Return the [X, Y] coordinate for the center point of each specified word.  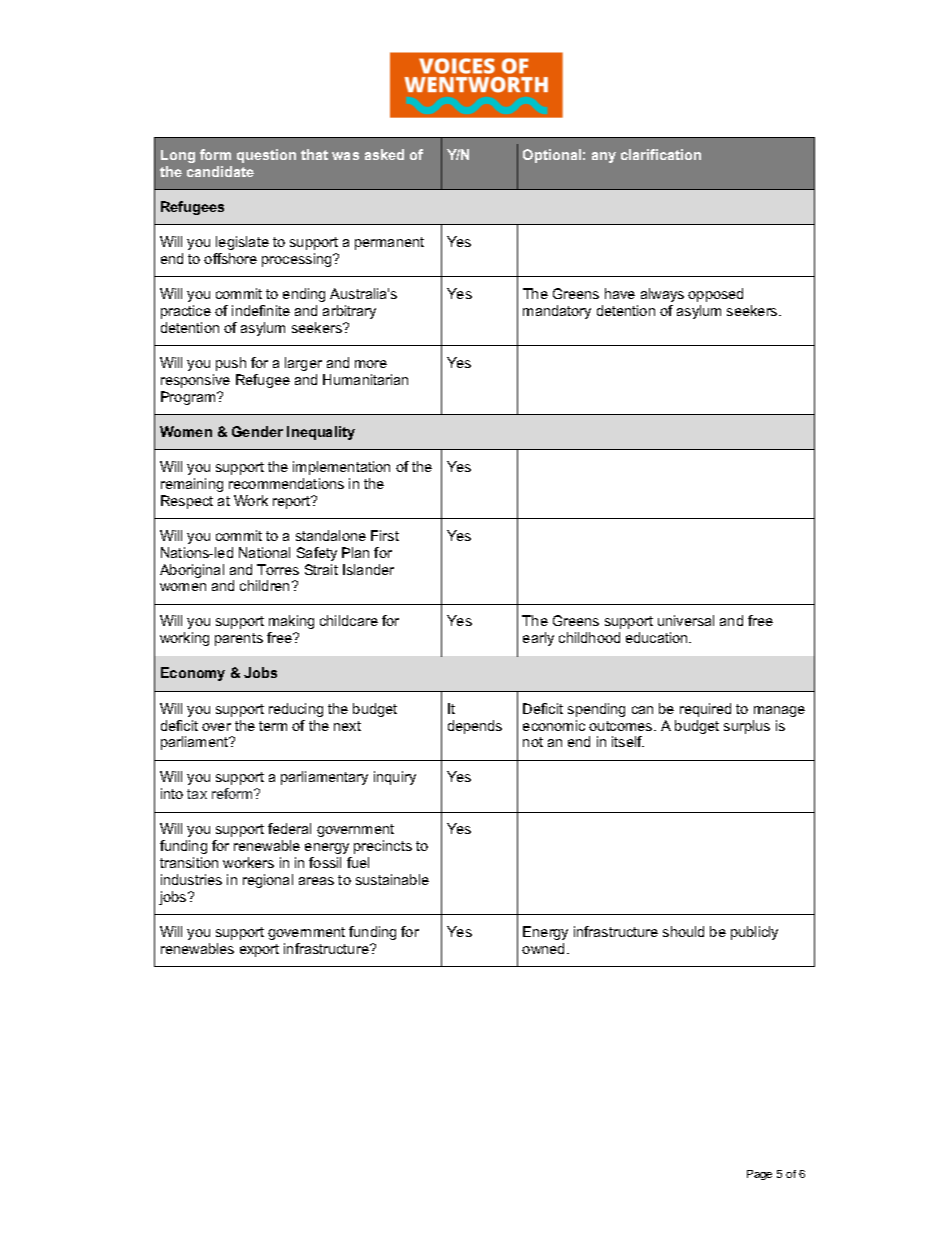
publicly [754, 933]
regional [268, 881]
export [259, 950]
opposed [715, 295]
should [683, 931]
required [705, 710]
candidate [220, 171]
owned [543, 948]
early [538, 639]
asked [384, 154]
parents [239, 639]
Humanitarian [365, 379]
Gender [257, 431]
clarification [661, 154]
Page [759, 1175]
